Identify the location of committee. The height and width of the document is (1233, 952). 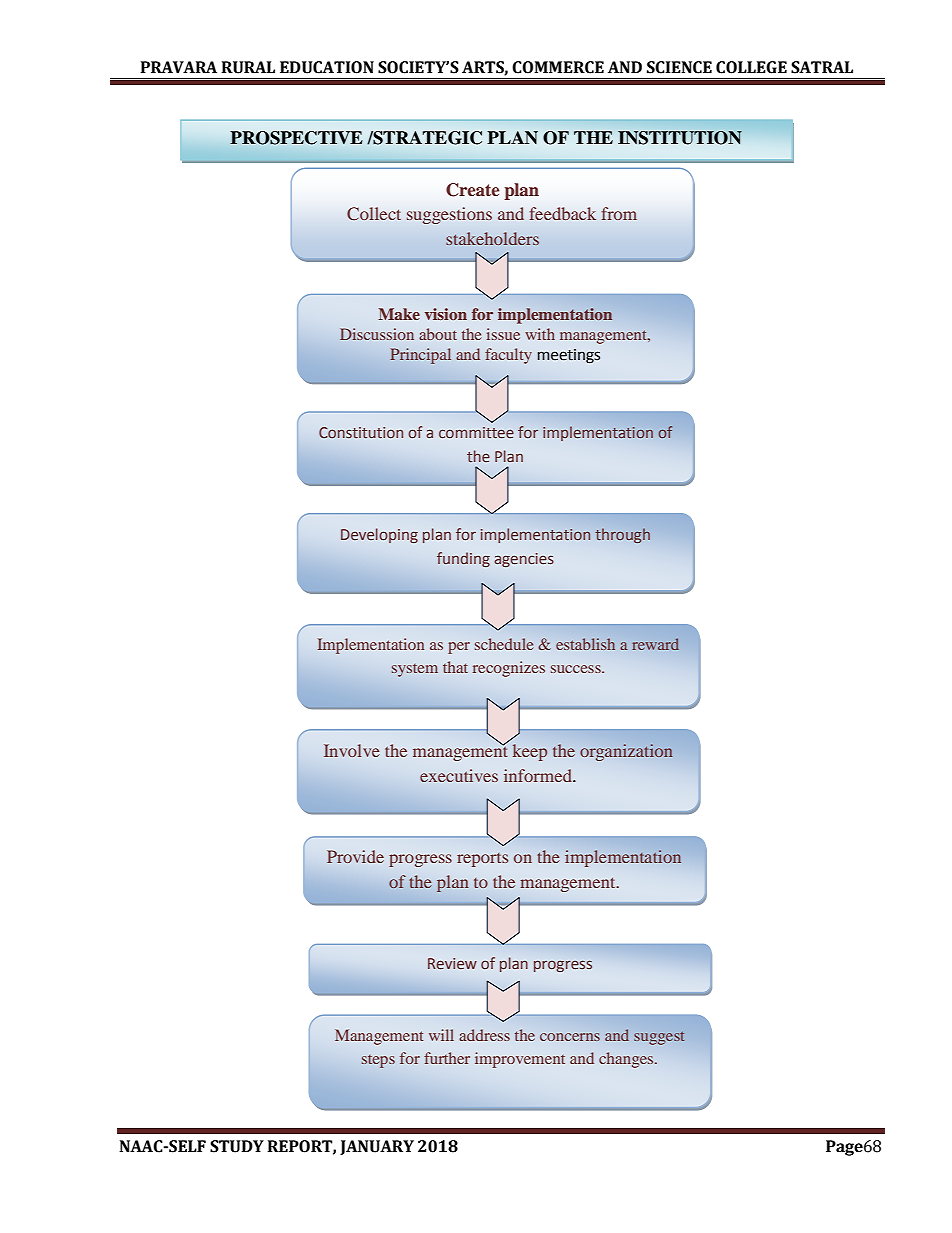
(476, 432).
